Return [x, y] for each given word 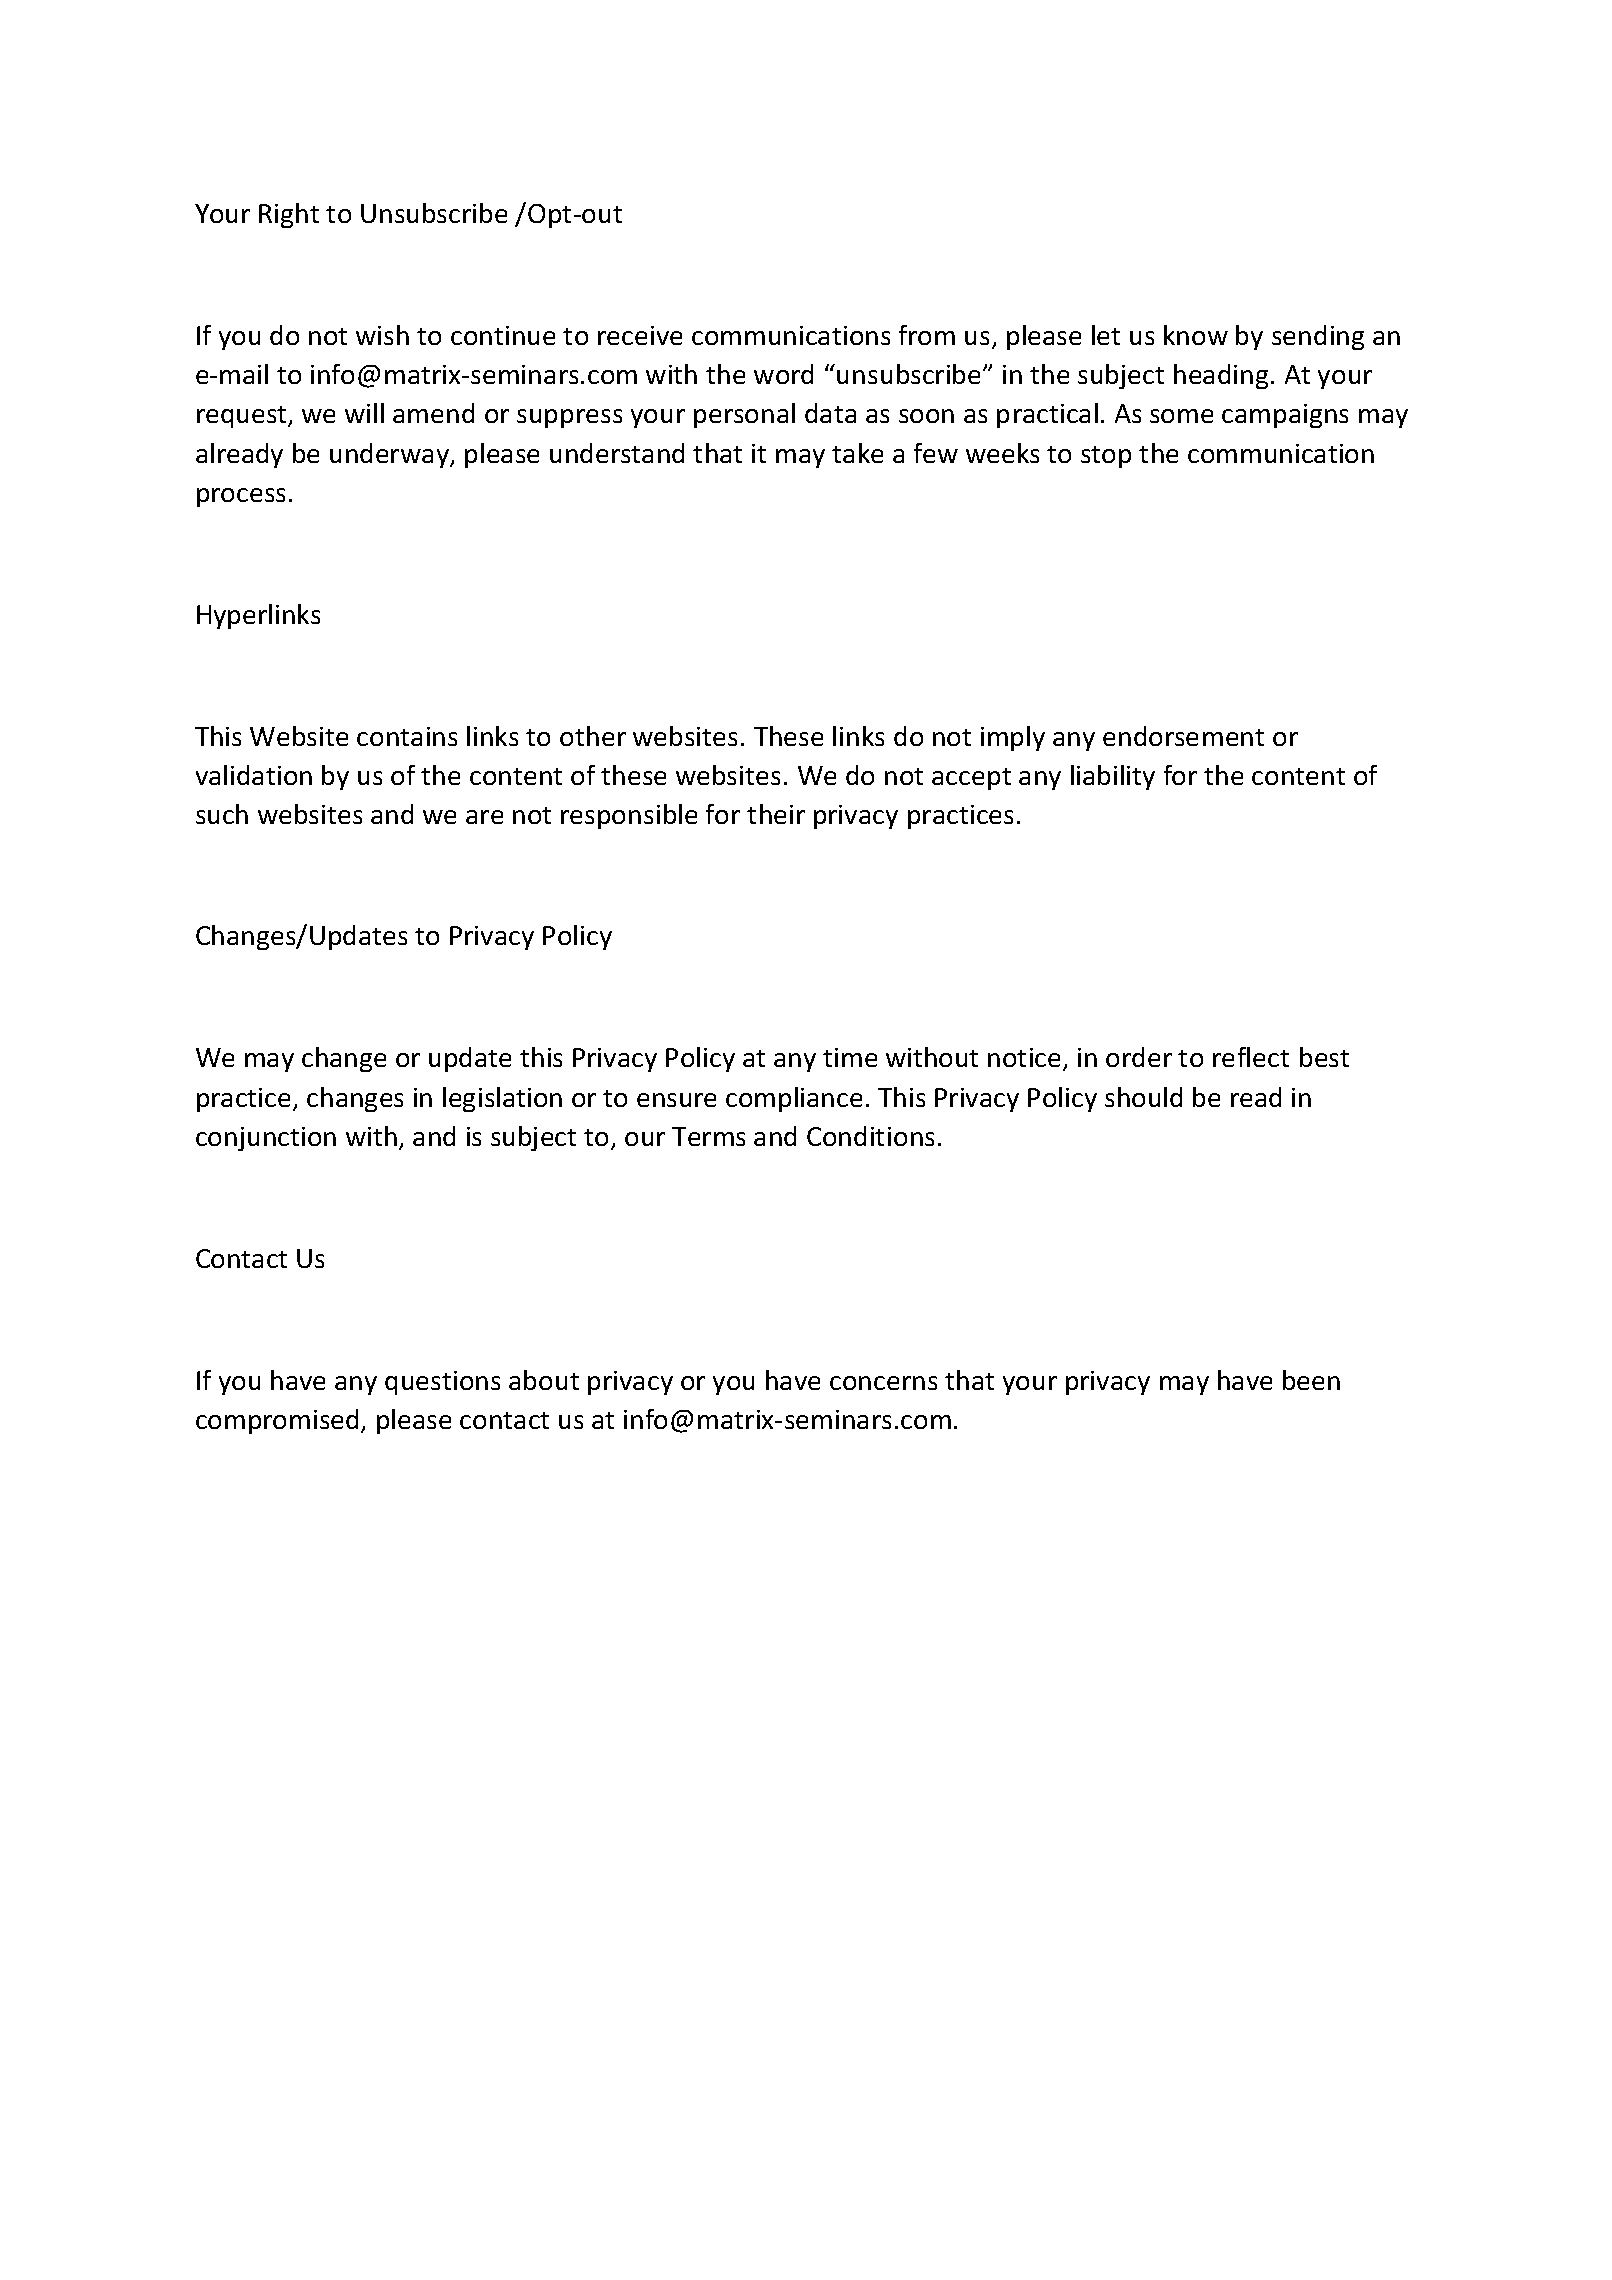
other [593, 736]
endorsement [1183, 736]
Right [289, 215]
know [1196, 335]
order [1139, 1057]
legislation [502, 1099]
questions [442, 1383]
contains [407, 736]
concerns [883, 1383]
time [850, 1057]
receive [640, 335]
